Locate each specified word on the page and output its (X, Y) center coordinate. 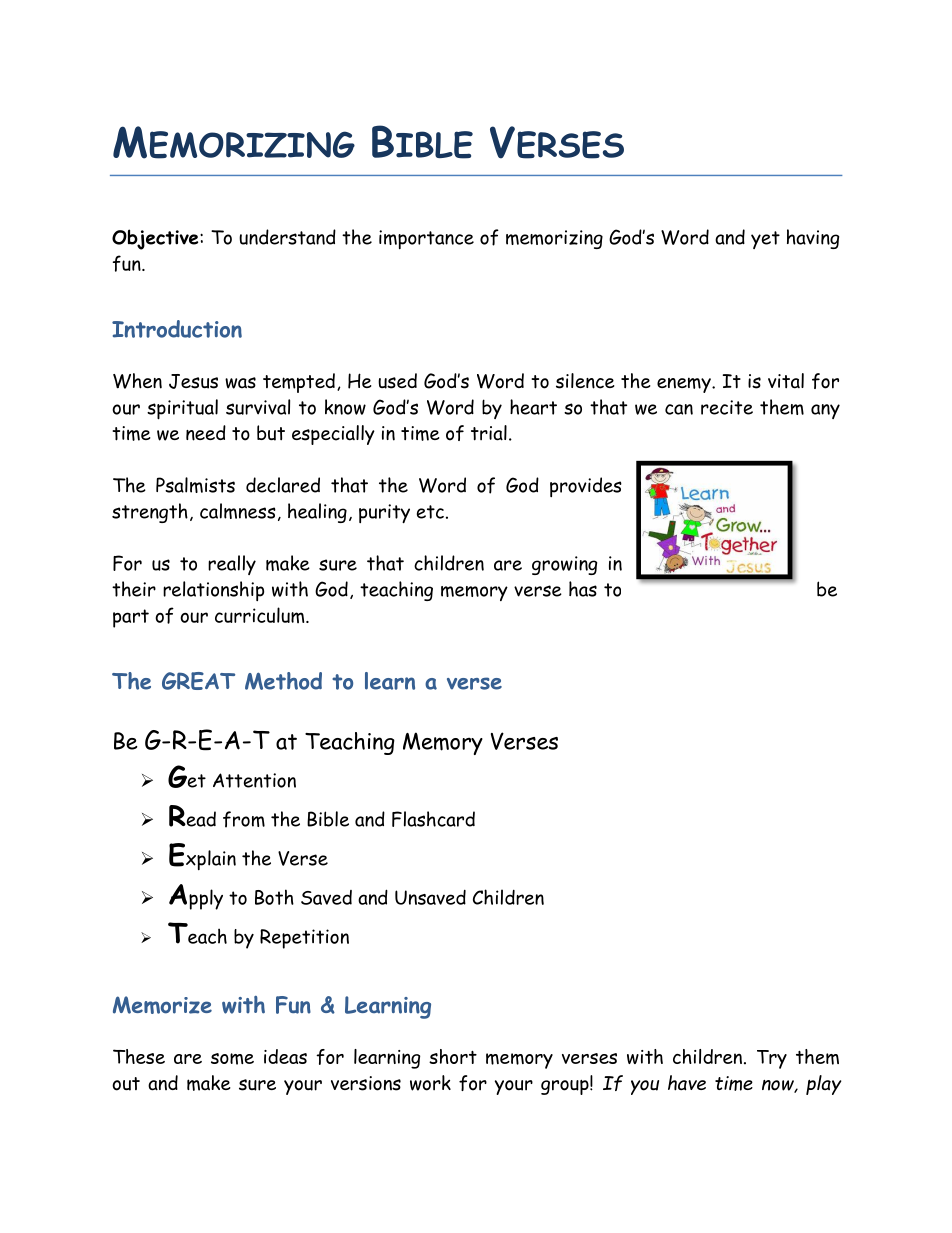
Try (772, 1059)
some (232, 1059)
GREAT (198, 681)
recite (727, 407)
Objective (156, 239)
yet (765, 240)
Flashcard (433, 819)
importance (426, 239)
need (206, 433)
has (583, 589)
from (244, 819)
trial (489, 433)
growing (564, 565)
